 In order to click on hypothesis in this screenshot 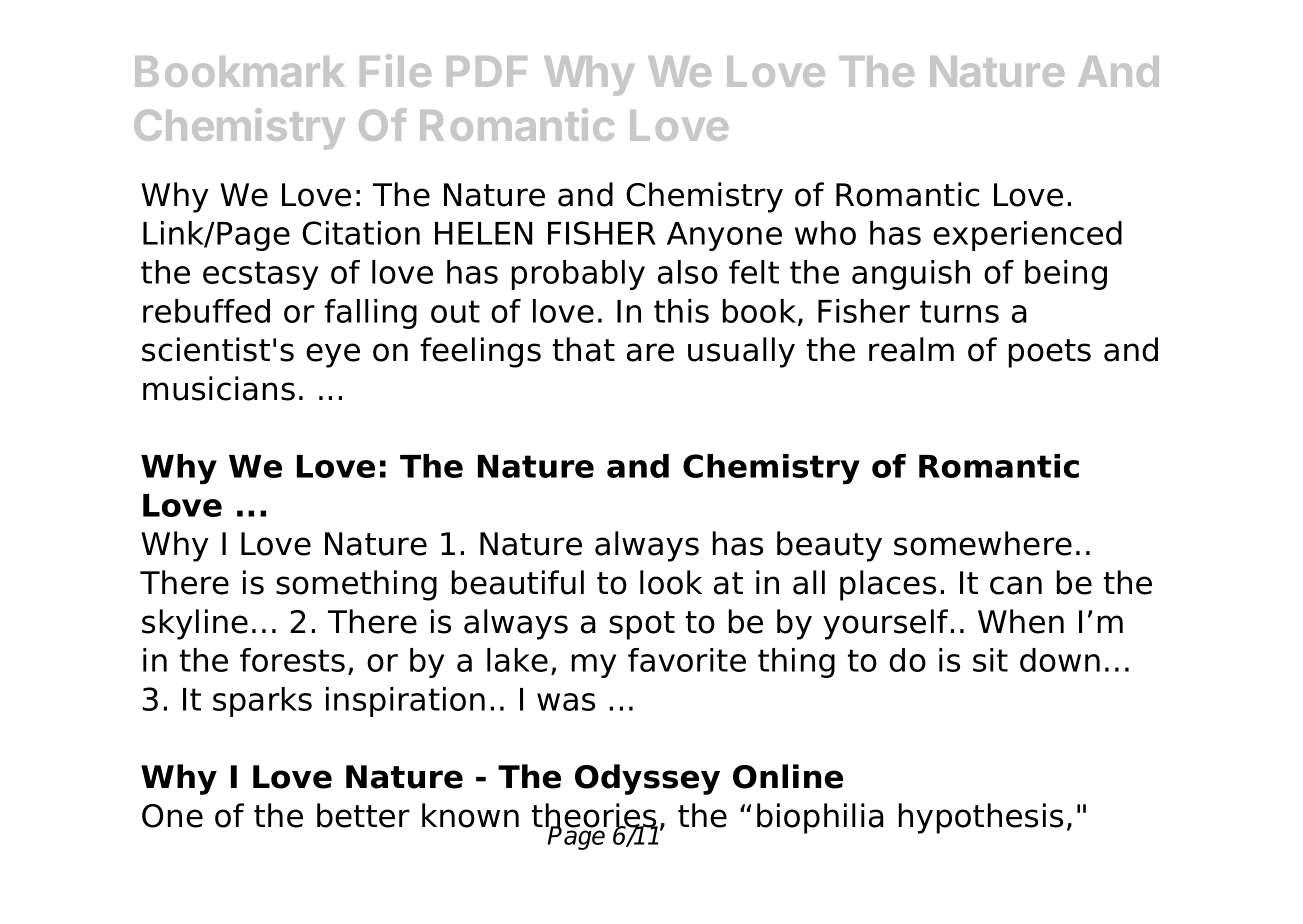, I will do `click(981, 818)`.
